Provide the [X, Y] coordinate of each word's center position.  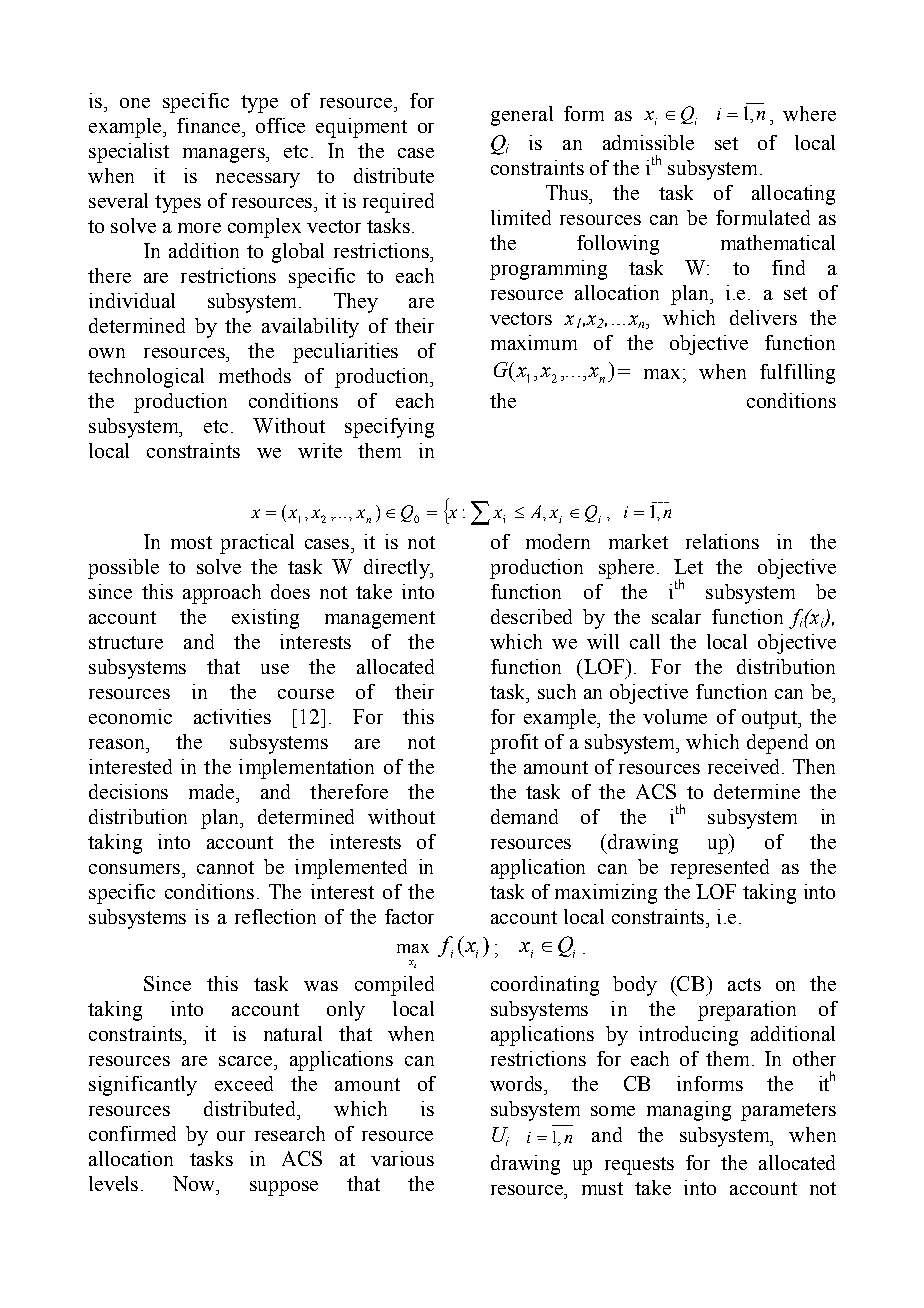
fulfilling [797, 374]
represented [720, 869]
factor [409, 916]
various [402, 1158]
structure [126, 642]
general [522, 116]
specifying [389, 428]
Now [195, 1183]
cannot [225, 867]
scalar [676, 616]
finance [208, 125]
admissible [648, 142]
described [531, 616]
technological [146, 378]
